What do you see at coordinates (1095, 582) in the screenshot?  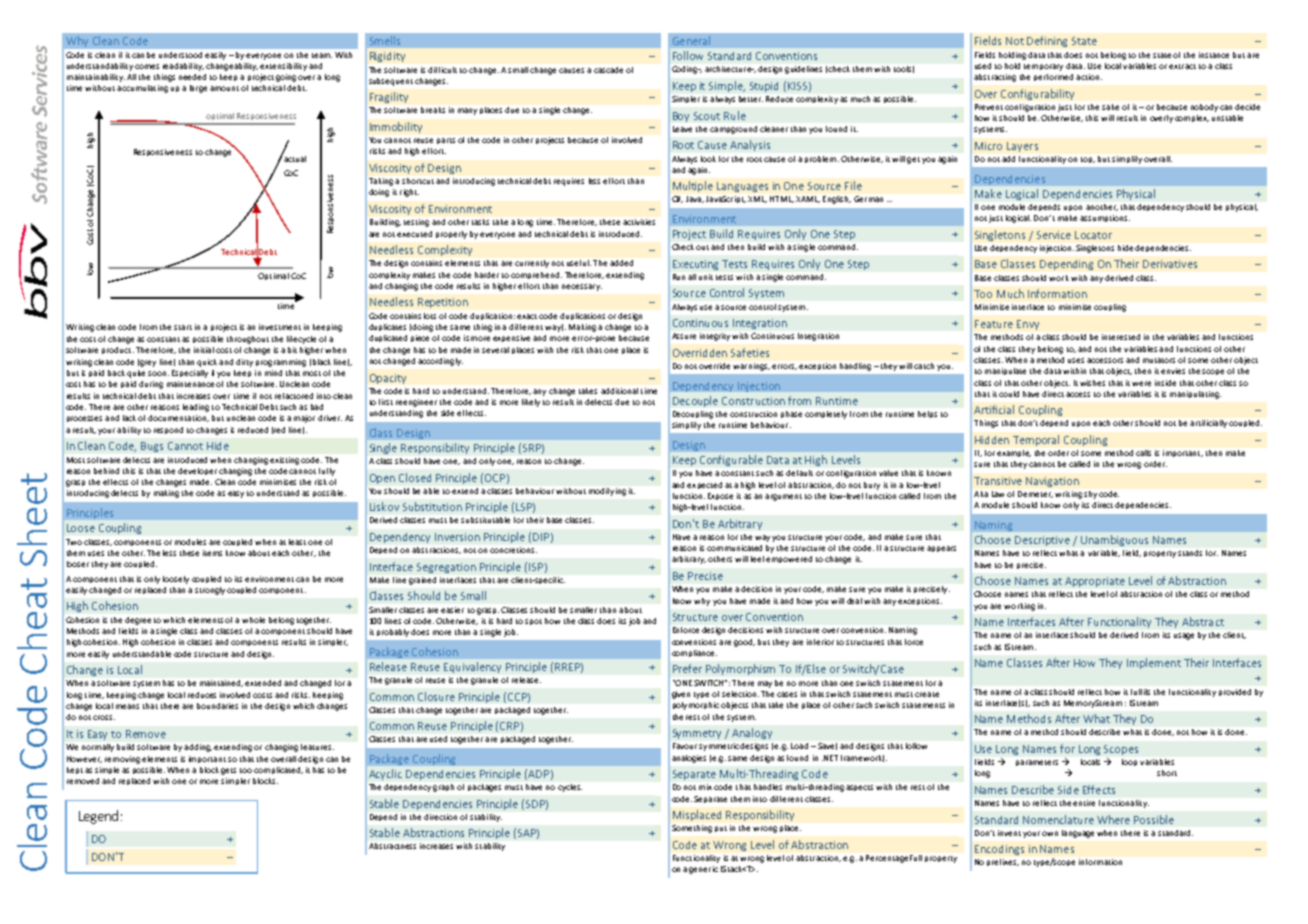 I see `Appropriate` at bounding box center [1095, 582].
